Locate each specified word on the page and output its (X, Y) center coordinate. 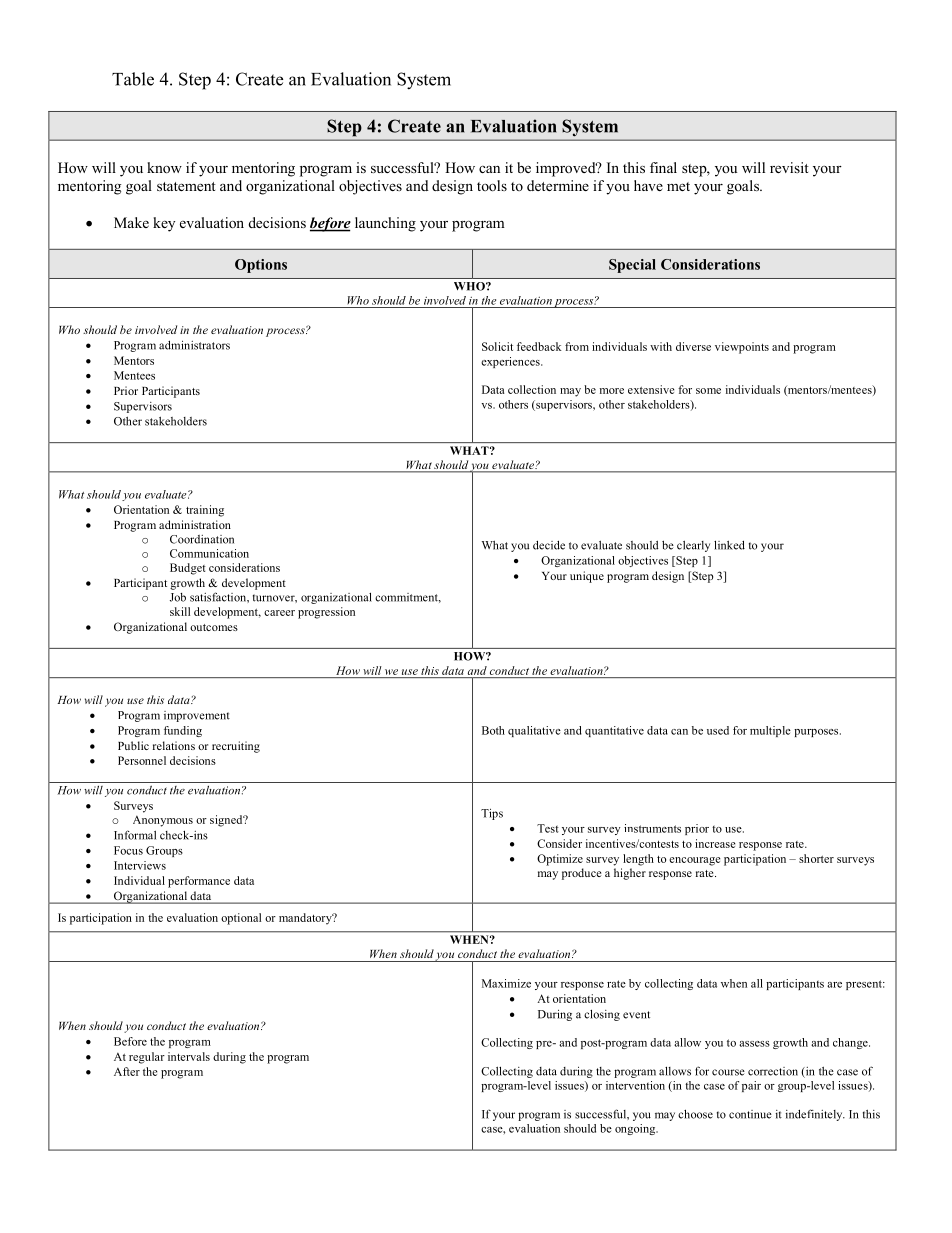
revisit (789, 167)
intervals (189, 1056)
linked (729, 545)
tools (492, 185)
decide (549, 545)
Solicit (497, 346)
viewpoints (742, 348)
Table (133, 79)
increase (715, 843)
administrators (194, 345)
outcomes (214, 627)
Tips (492, 814)
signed (227, 821)
